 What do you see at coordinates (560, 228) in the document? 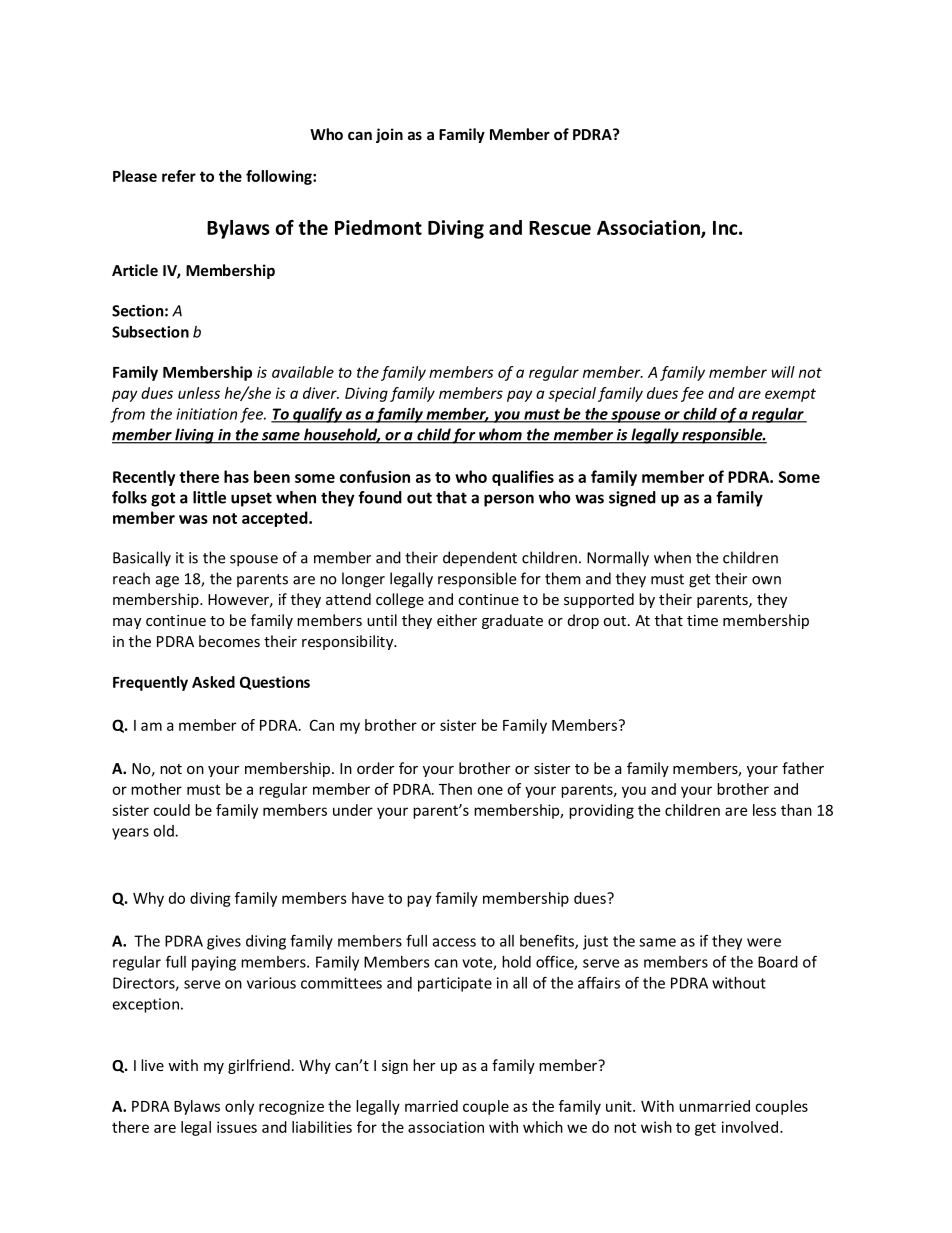
I see `Rescue` at bounding box center [560, 228].
